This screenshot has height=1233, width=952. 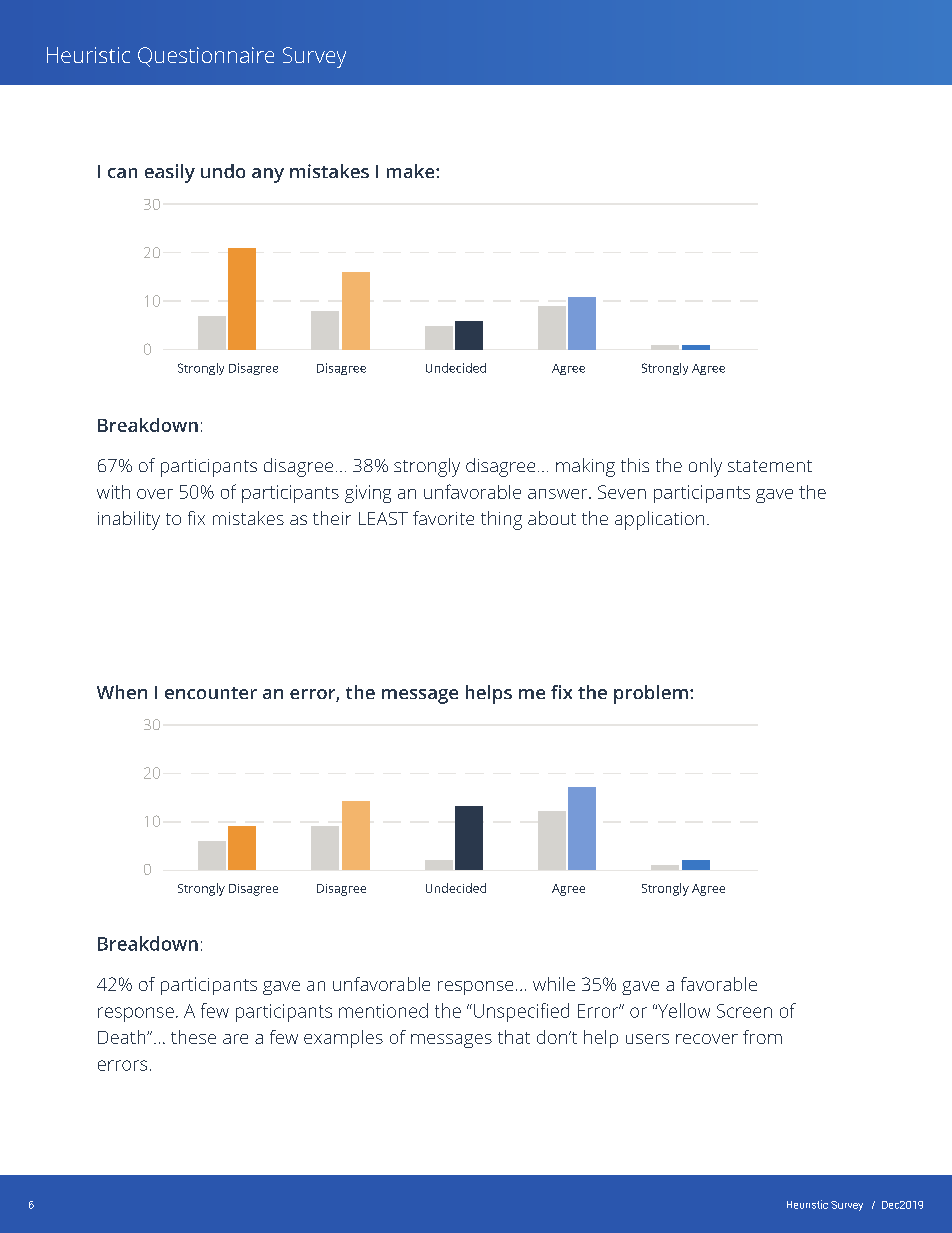 What do you see at coordinates (129, 520) in the screenshot?
I see `inability` at bounding box center [129, 520].
